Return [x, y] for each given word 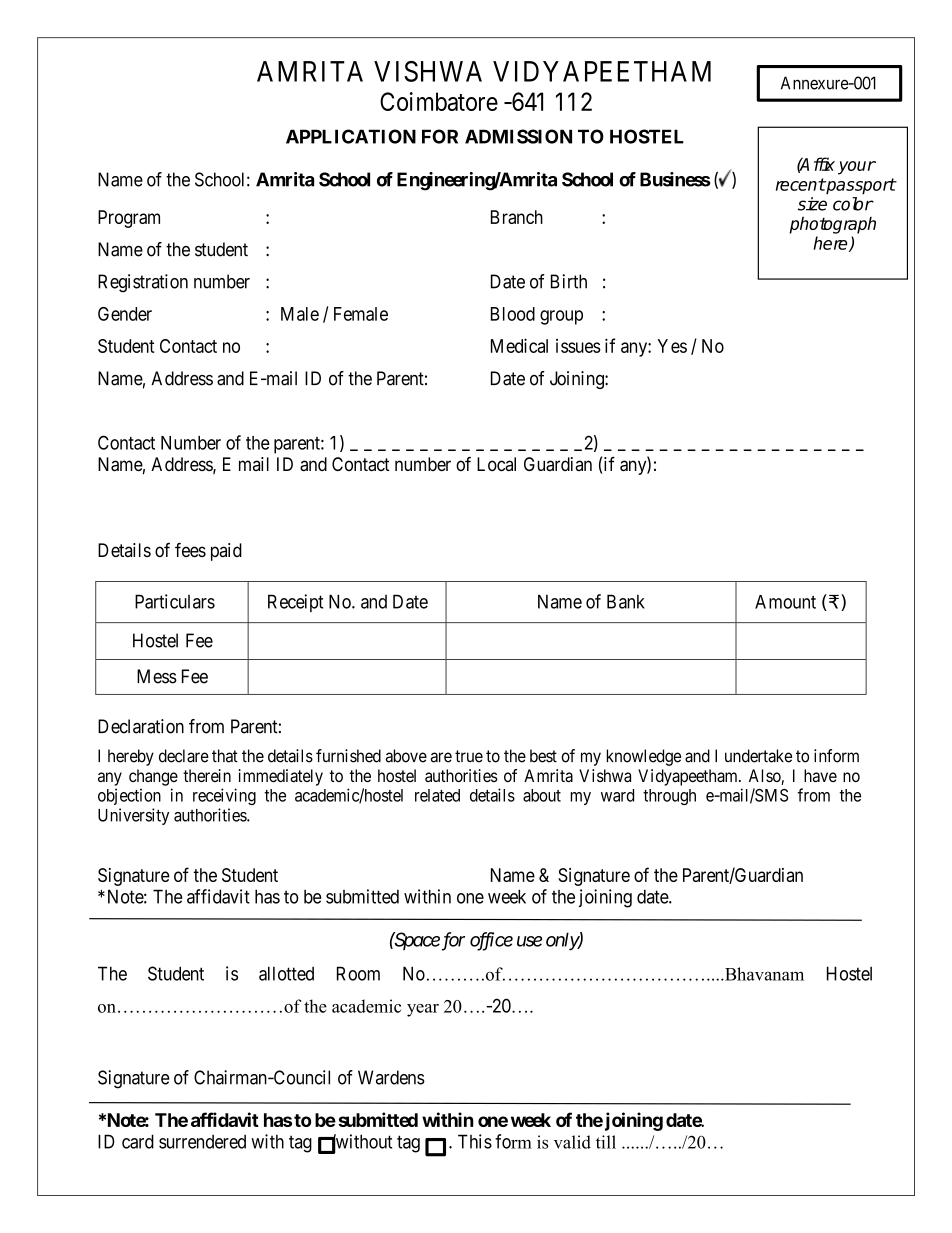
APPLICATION [351, 136]
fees [190, 550]
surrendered [202, 1142]
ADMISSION [518, 136]
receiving [224, 796]
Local [496, 464]
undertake [758, 756]
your [857, 168]
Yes [672, 346]
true [469, 756]
